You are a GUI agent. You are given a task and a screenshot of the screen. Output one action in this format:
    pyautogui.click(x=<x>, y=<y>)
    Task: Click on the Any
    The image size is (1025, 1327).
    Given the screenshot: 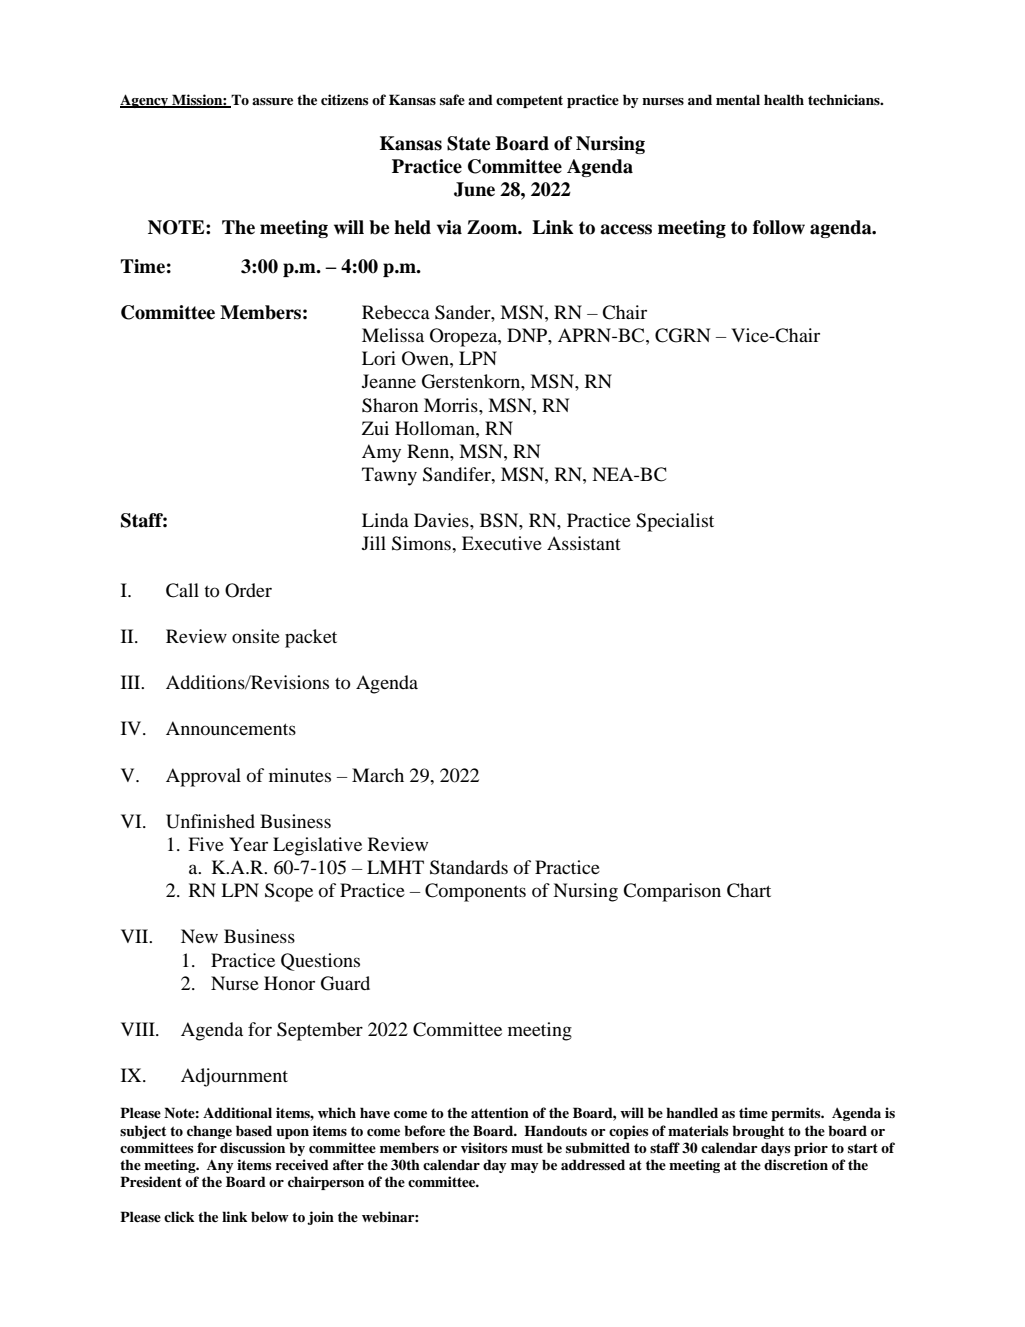 What is the action you would take?
    pyautogui.click(x=220, y=1166)
